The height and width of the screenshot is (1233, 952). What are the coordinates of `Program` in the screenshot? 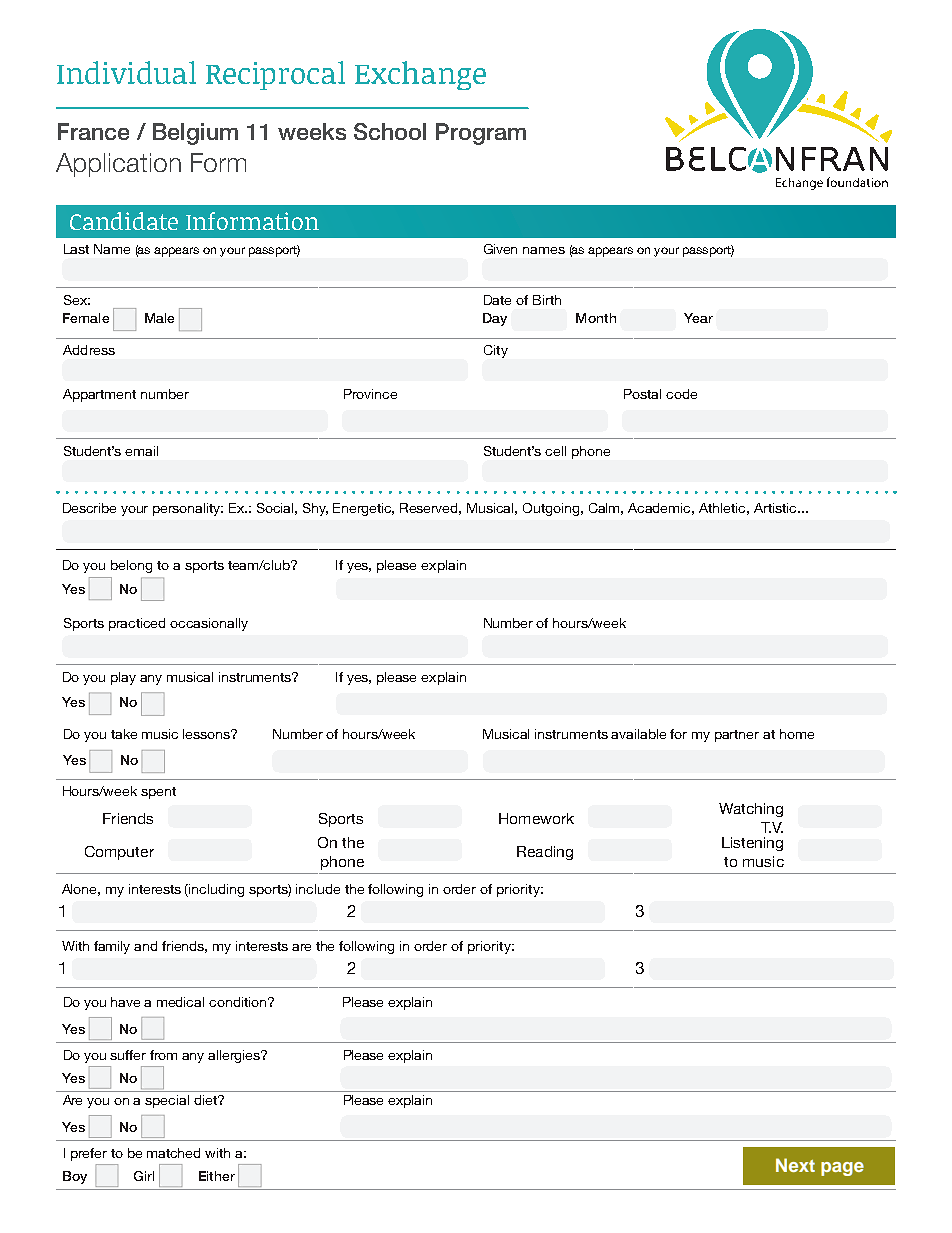 It's located at (481, 134).
